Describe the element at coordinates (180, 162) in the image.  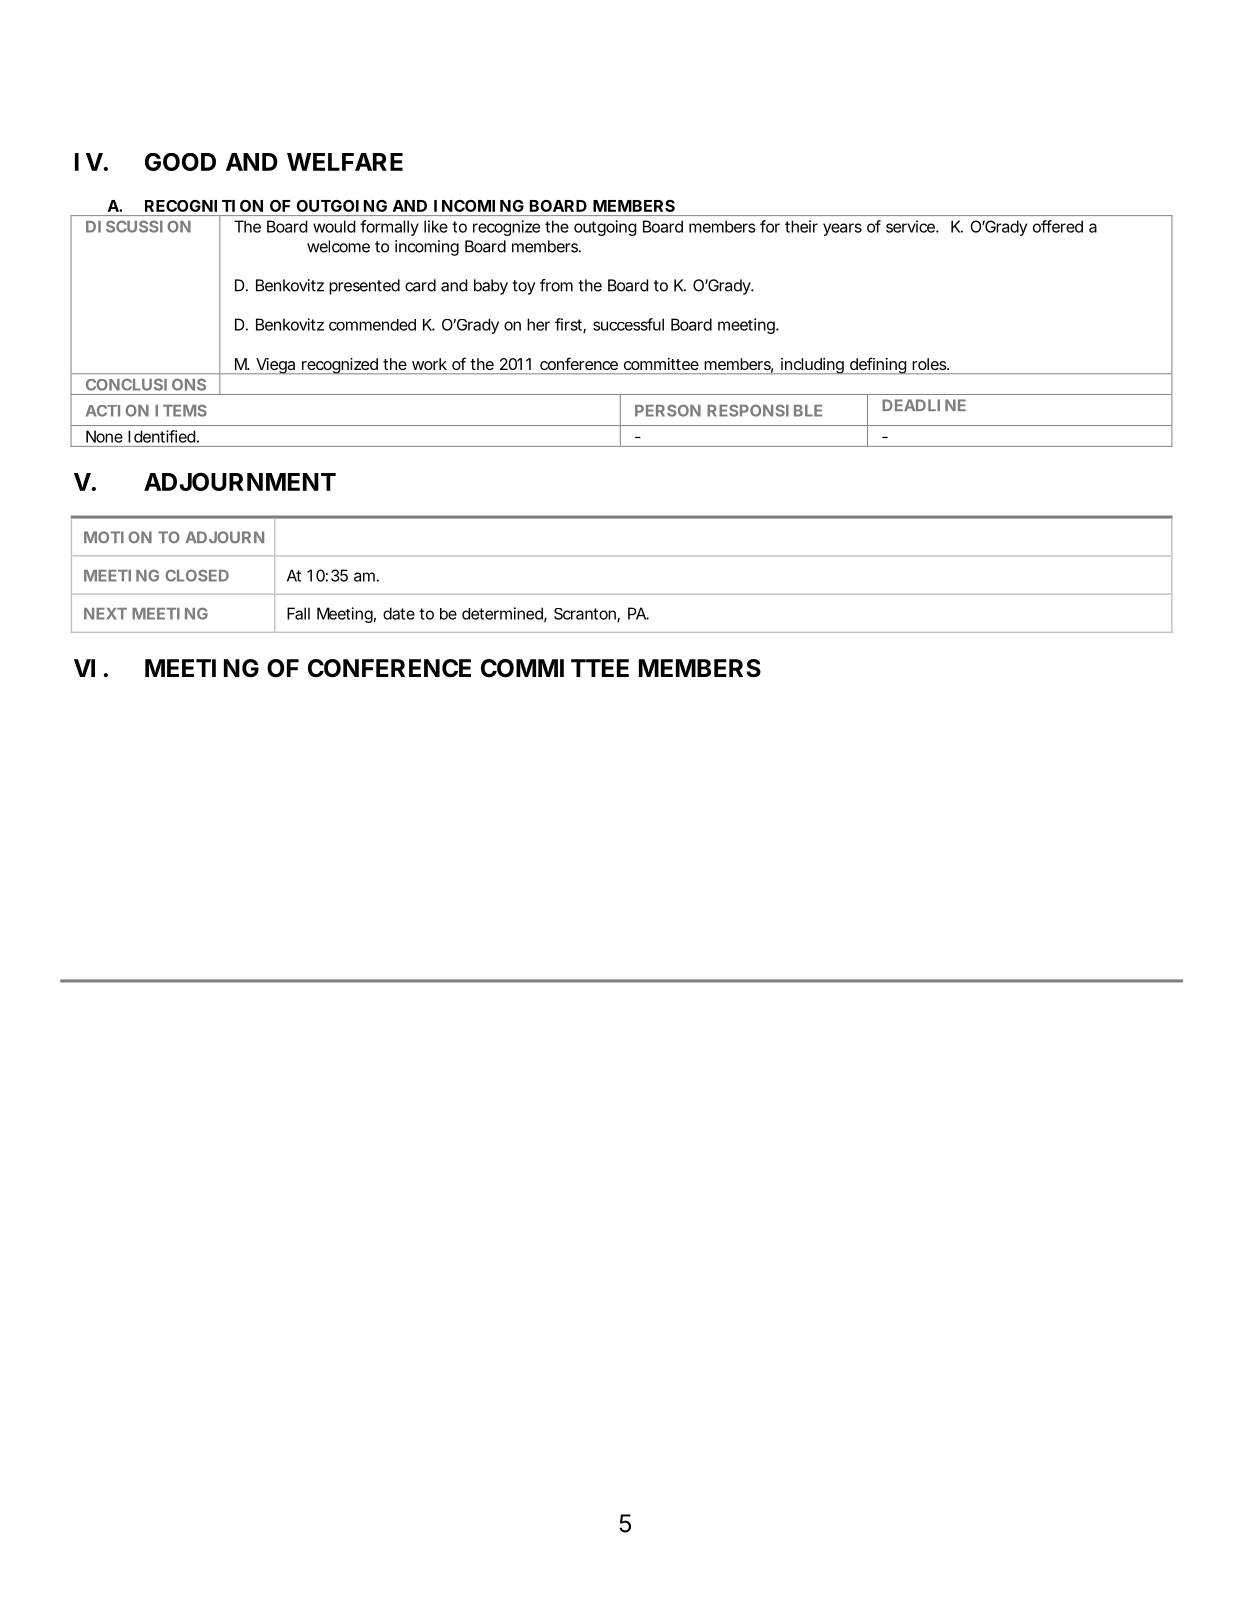
I see `GOOD` at that location.
